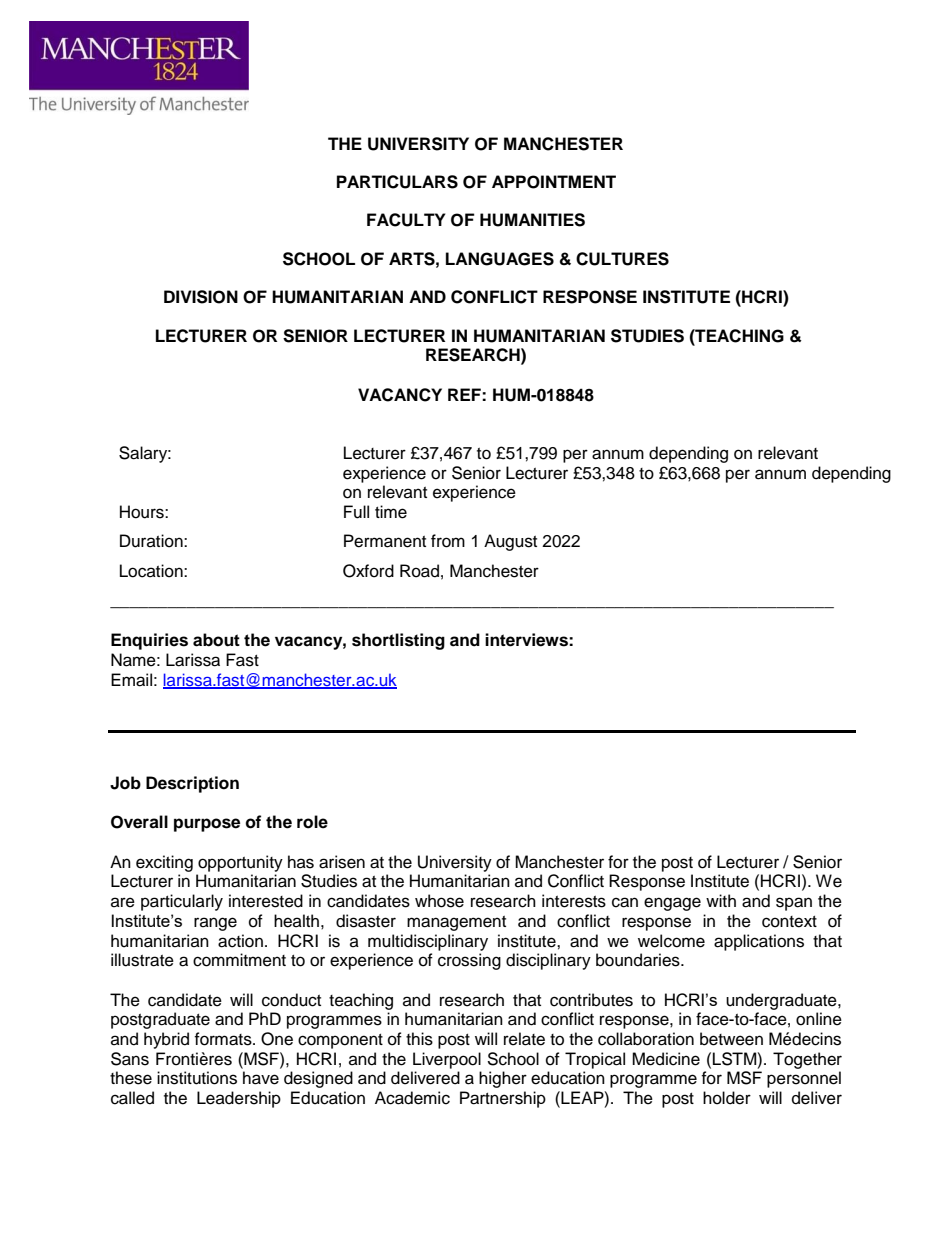  I want to click on August, so click(510, 542).
